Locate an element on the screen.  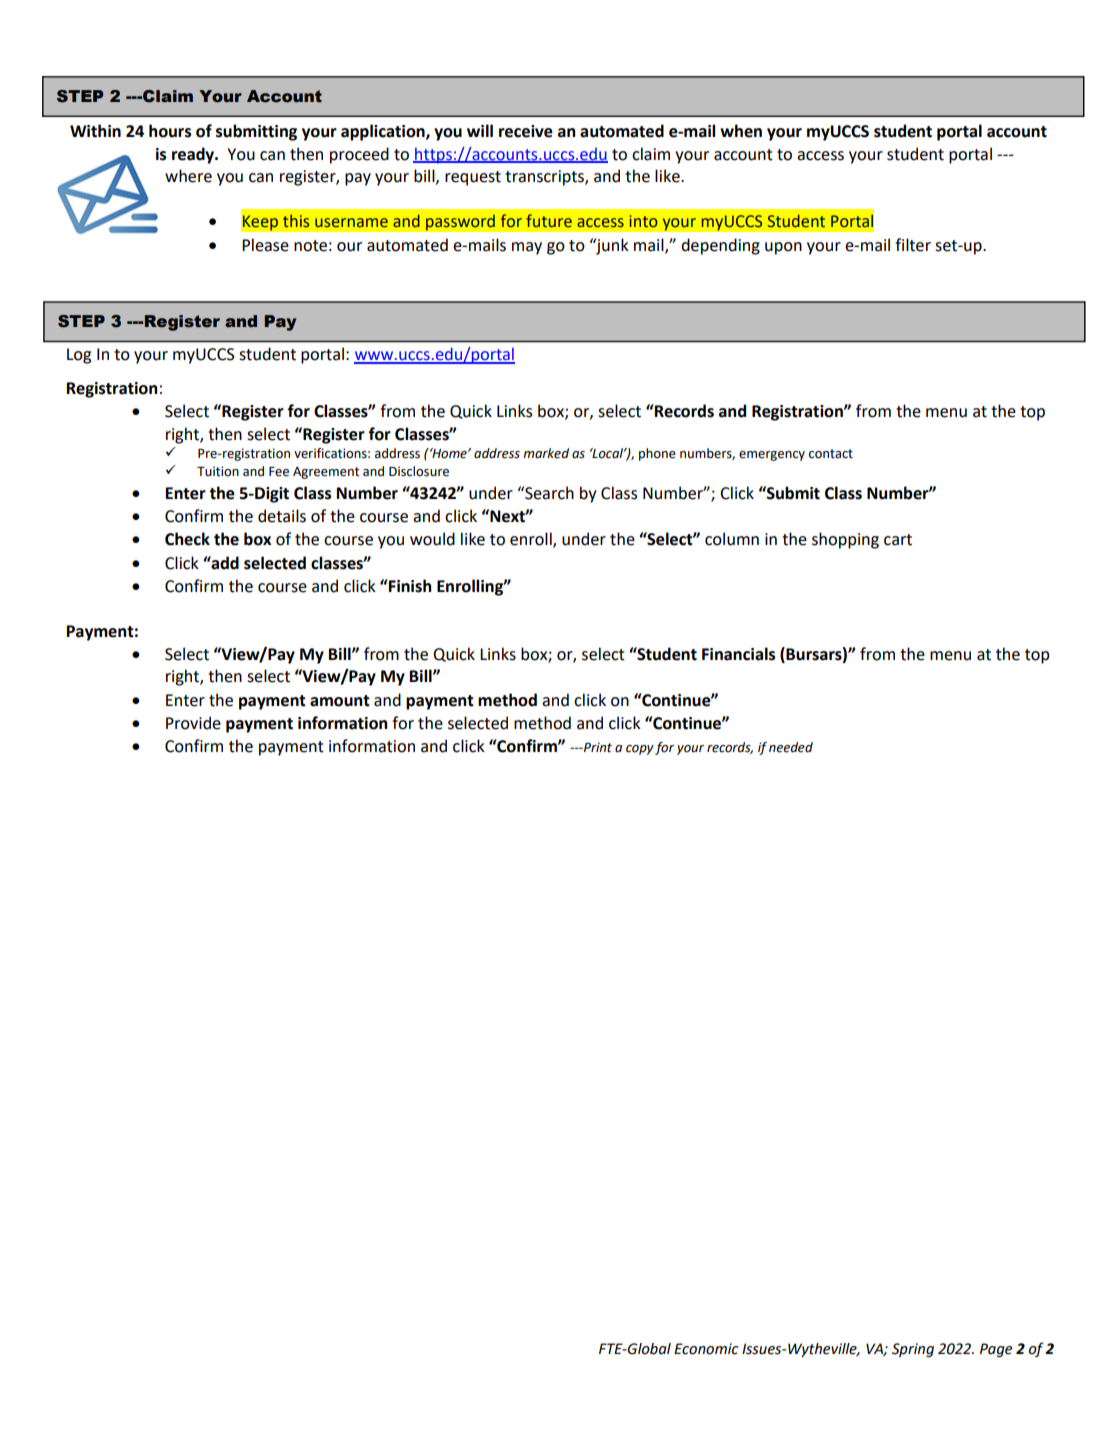
Spring is located at coordinates (913, 1350).
